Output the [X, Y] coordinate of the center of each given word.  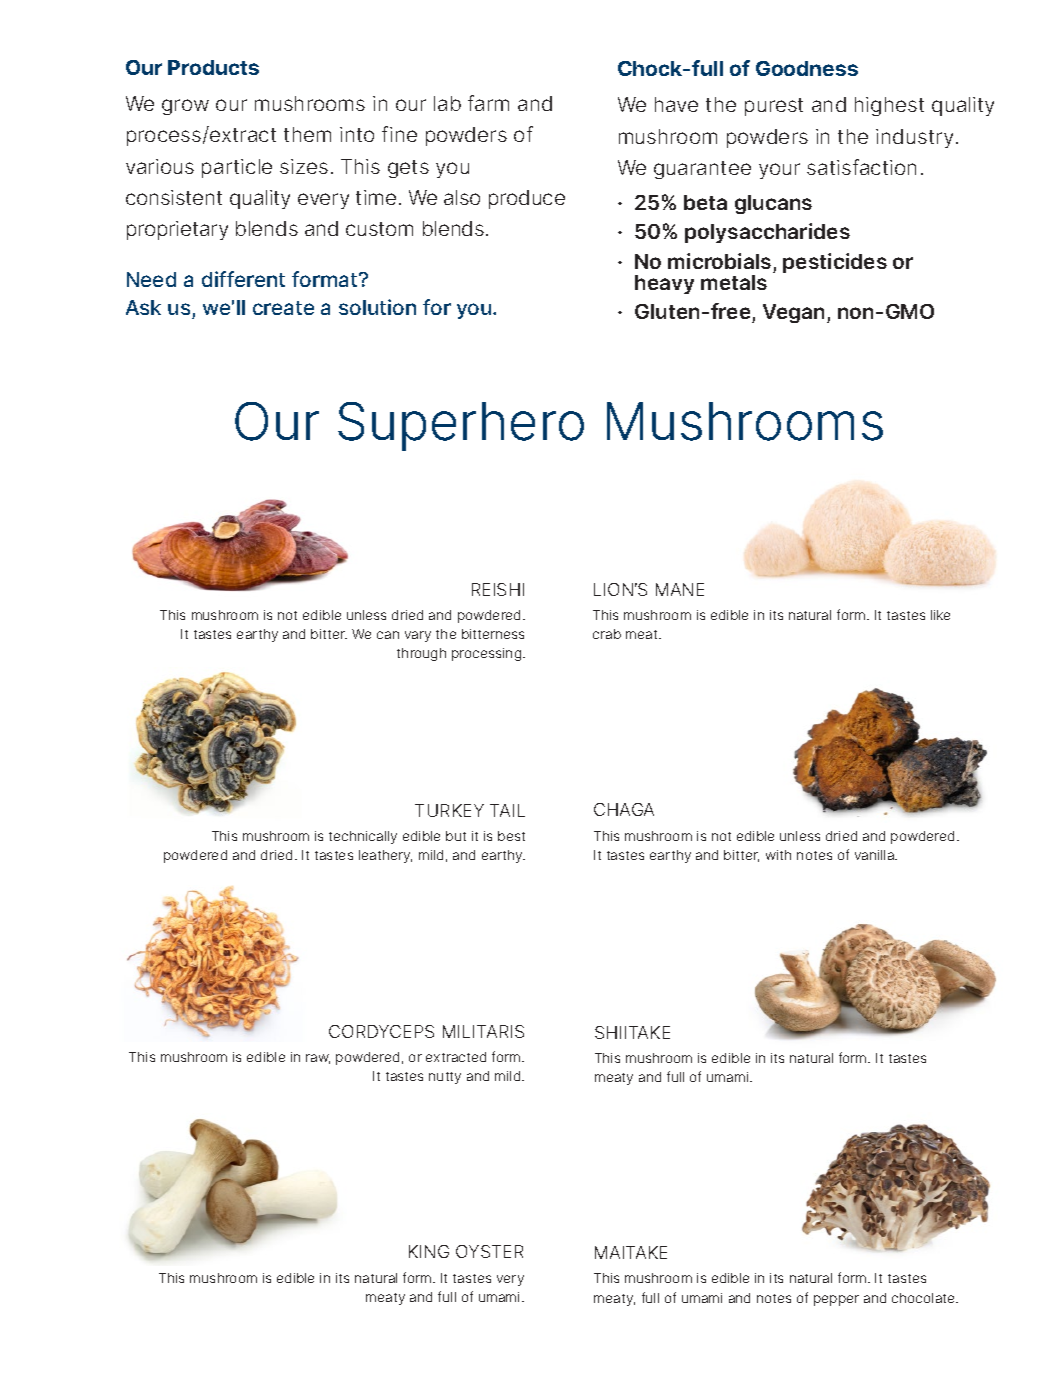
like [940, 615]
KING [429, 1251]
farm [488, 103]
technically [363, 837]
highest [889, 106]
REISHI [498, 589]
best [511, 836]
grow [185, 107]
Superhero [461, 426]
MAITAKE [631, 1252]
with [778, 855]
